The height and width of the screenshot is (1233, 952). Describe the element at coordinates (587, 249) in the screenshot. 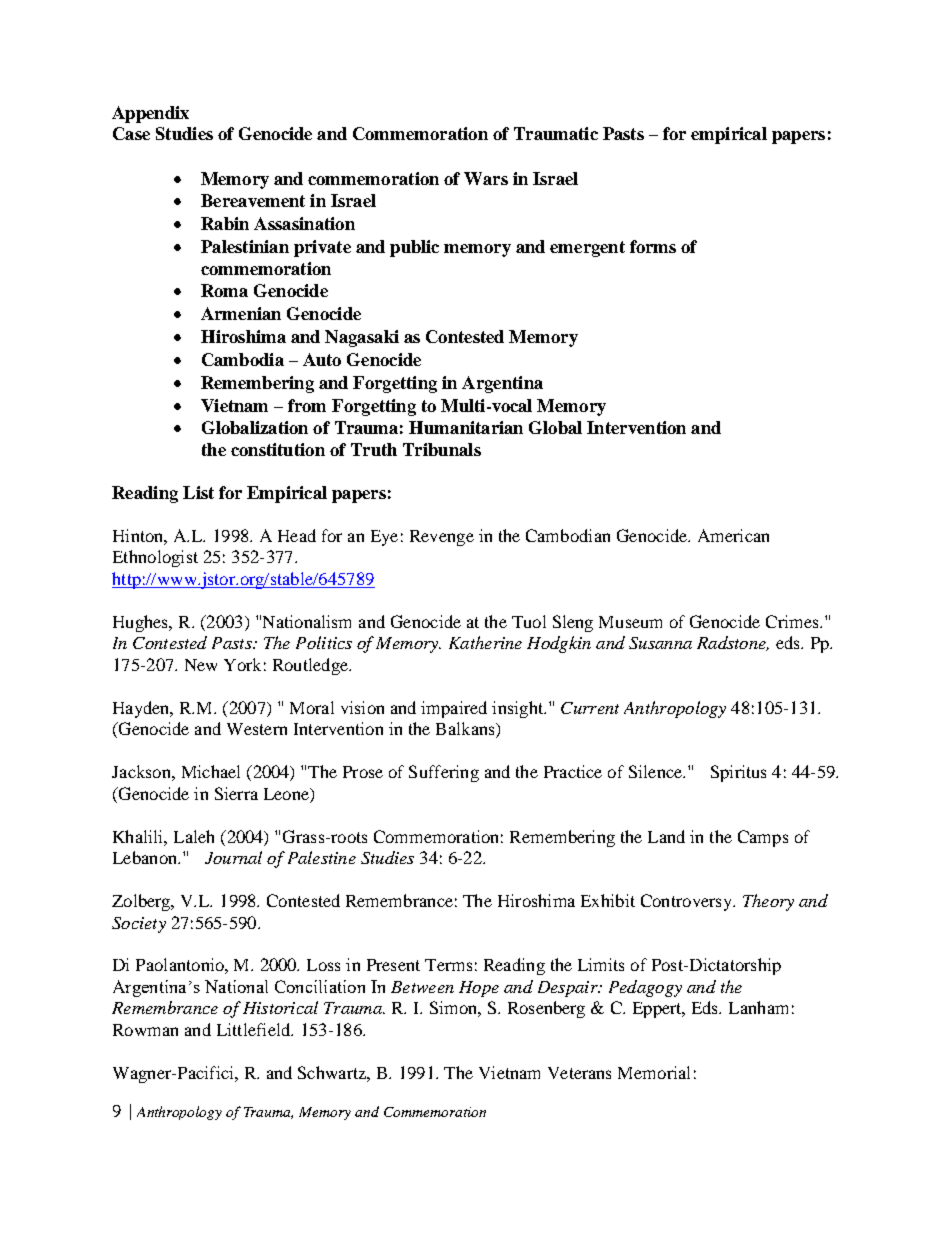

I see `emergent` at that location.
